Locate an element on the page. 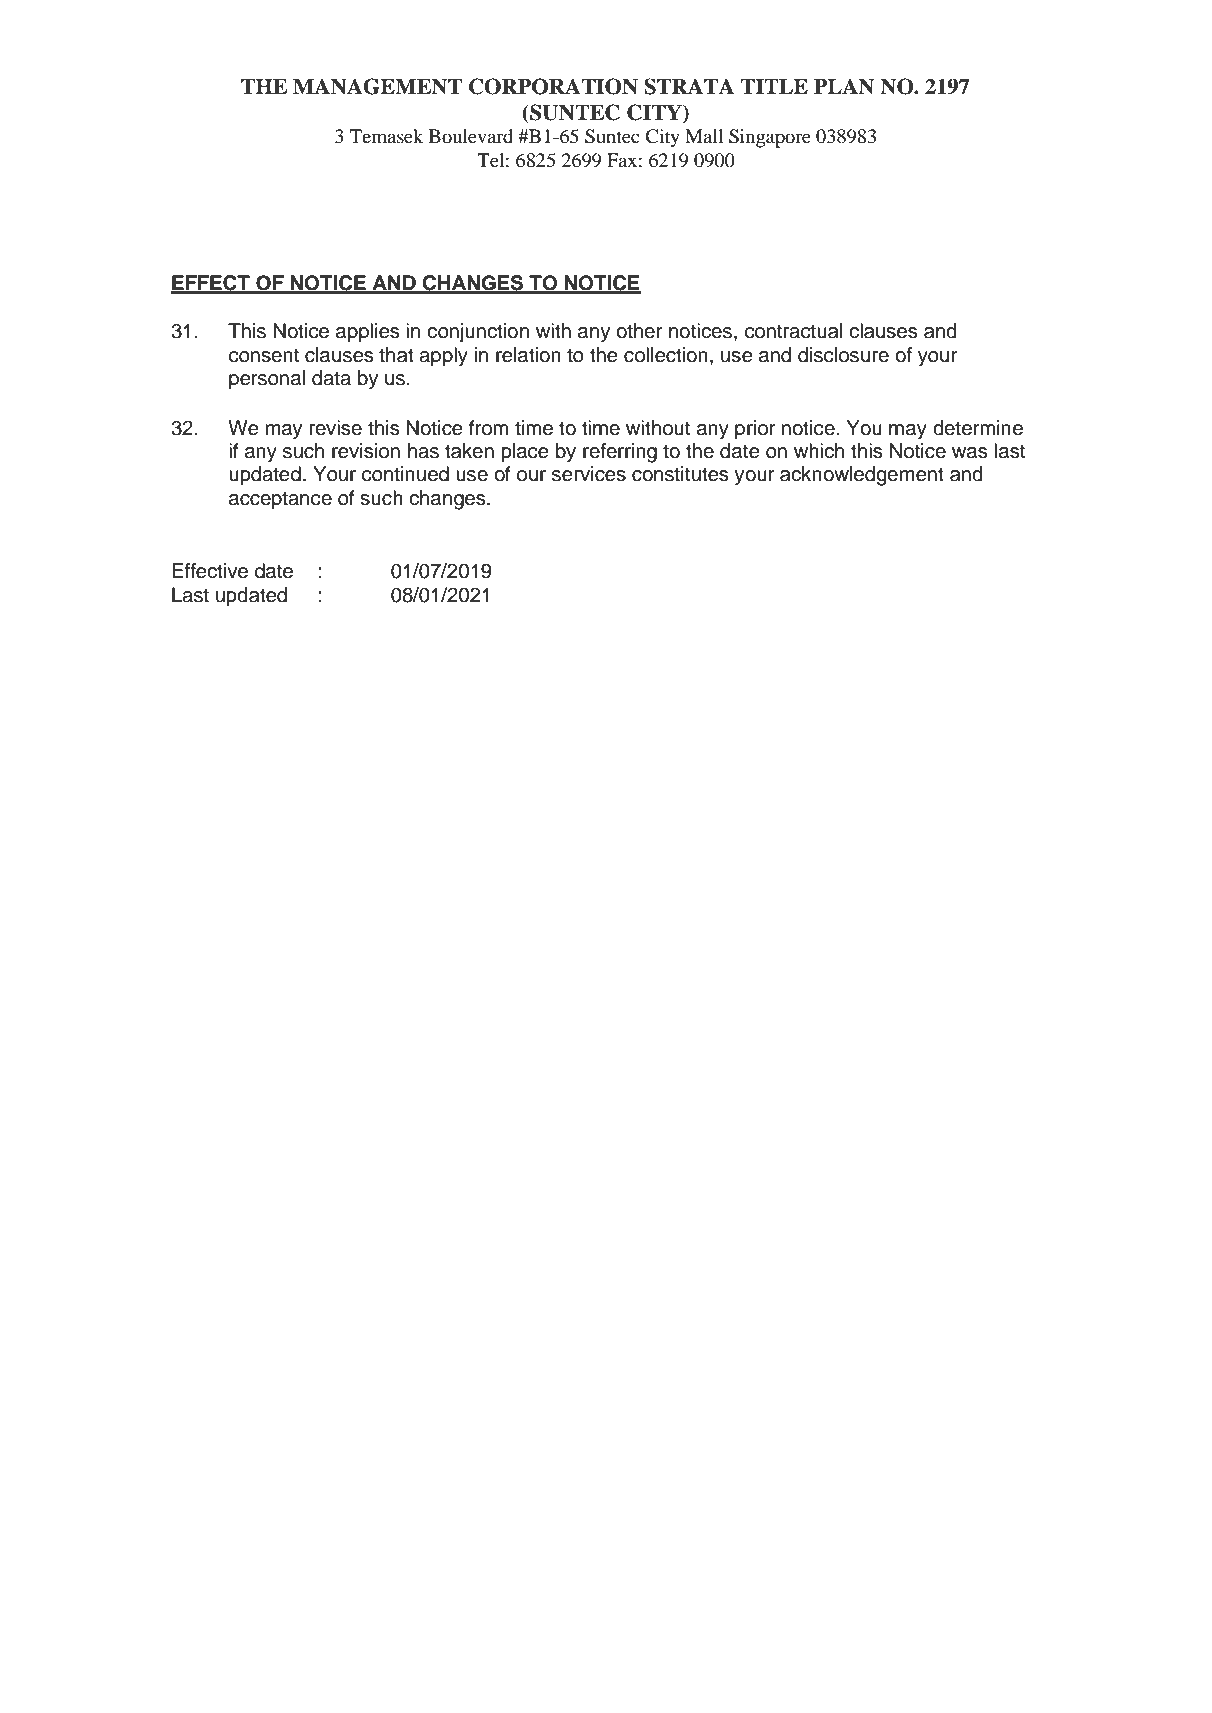  other is located at coordinates (639, 331).
